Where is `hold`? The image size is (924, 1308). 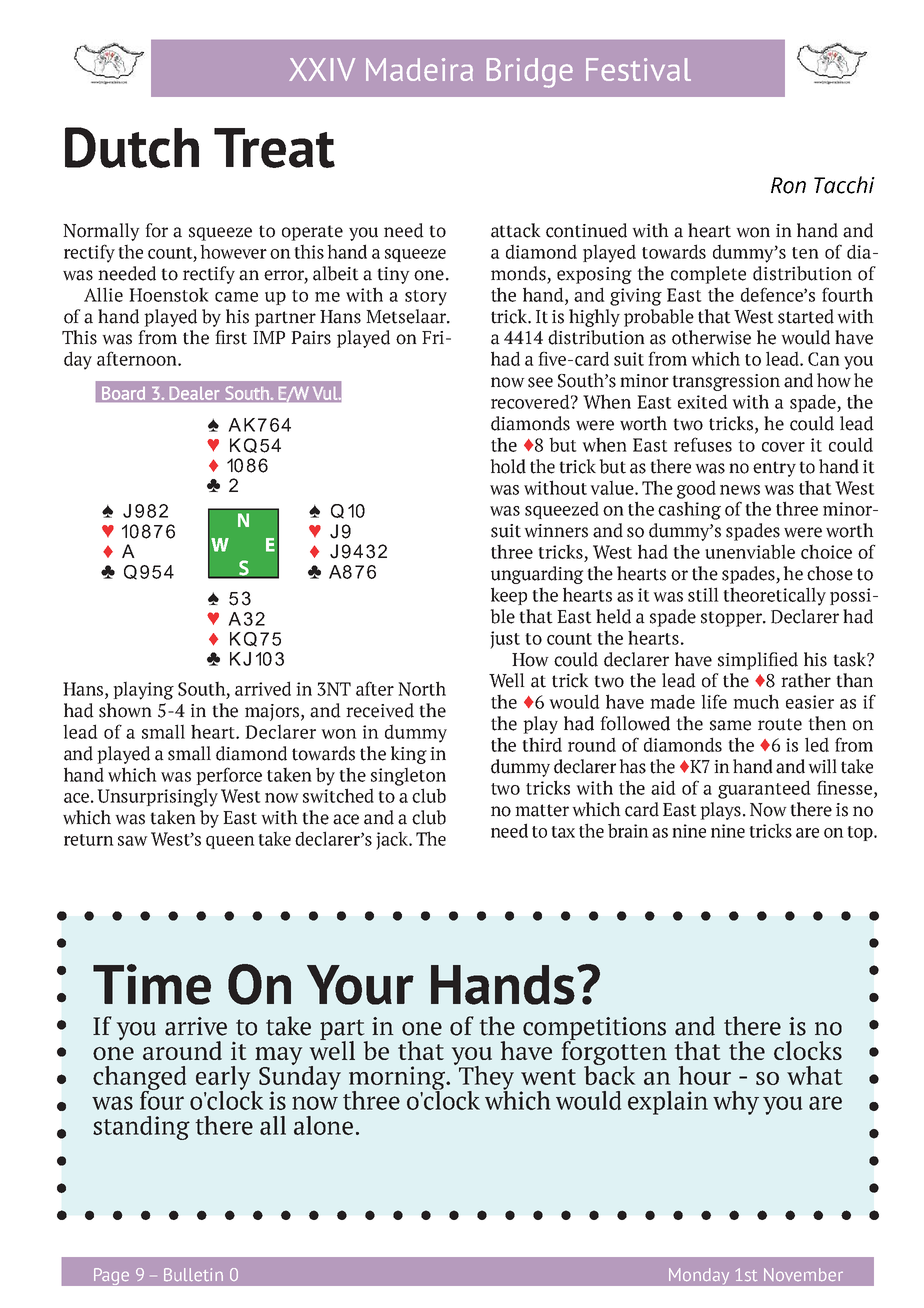 hold is located at coordinates (508, 466).
